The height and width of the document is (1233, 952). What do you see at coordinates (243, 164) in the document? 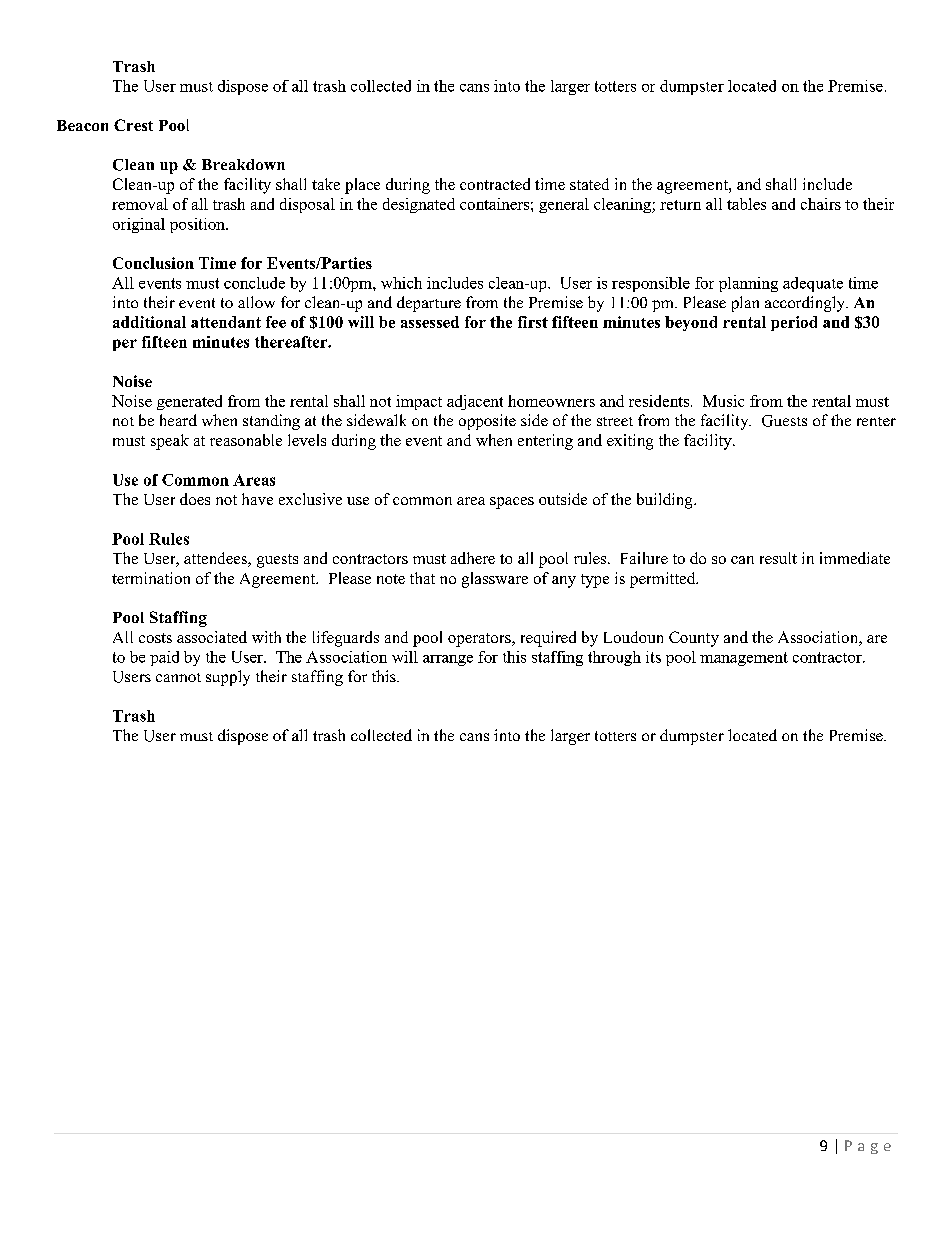
I see `Breakdown` at bounding box center [243, 164].
